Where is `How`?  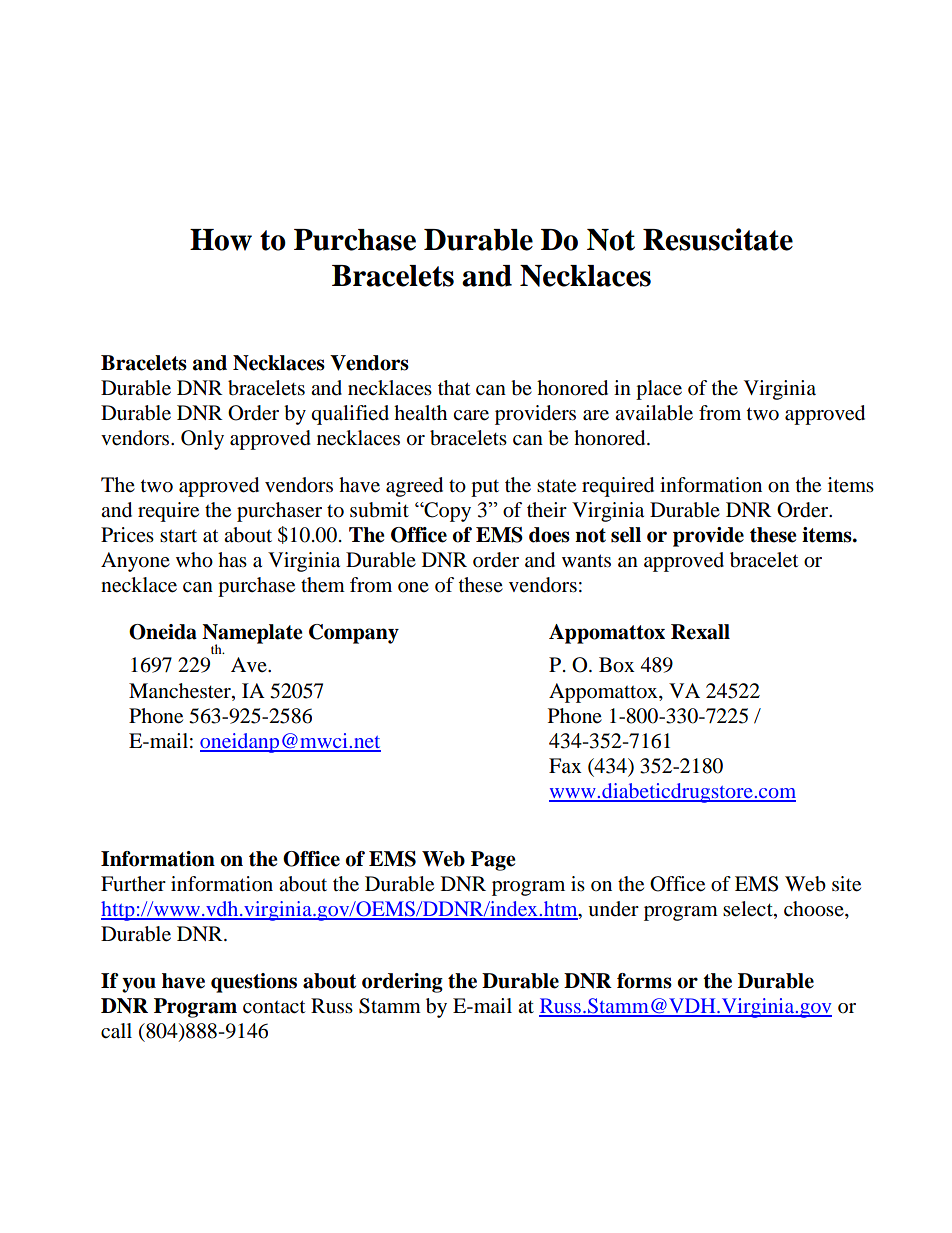 How is located at coordinates (221, 240).
